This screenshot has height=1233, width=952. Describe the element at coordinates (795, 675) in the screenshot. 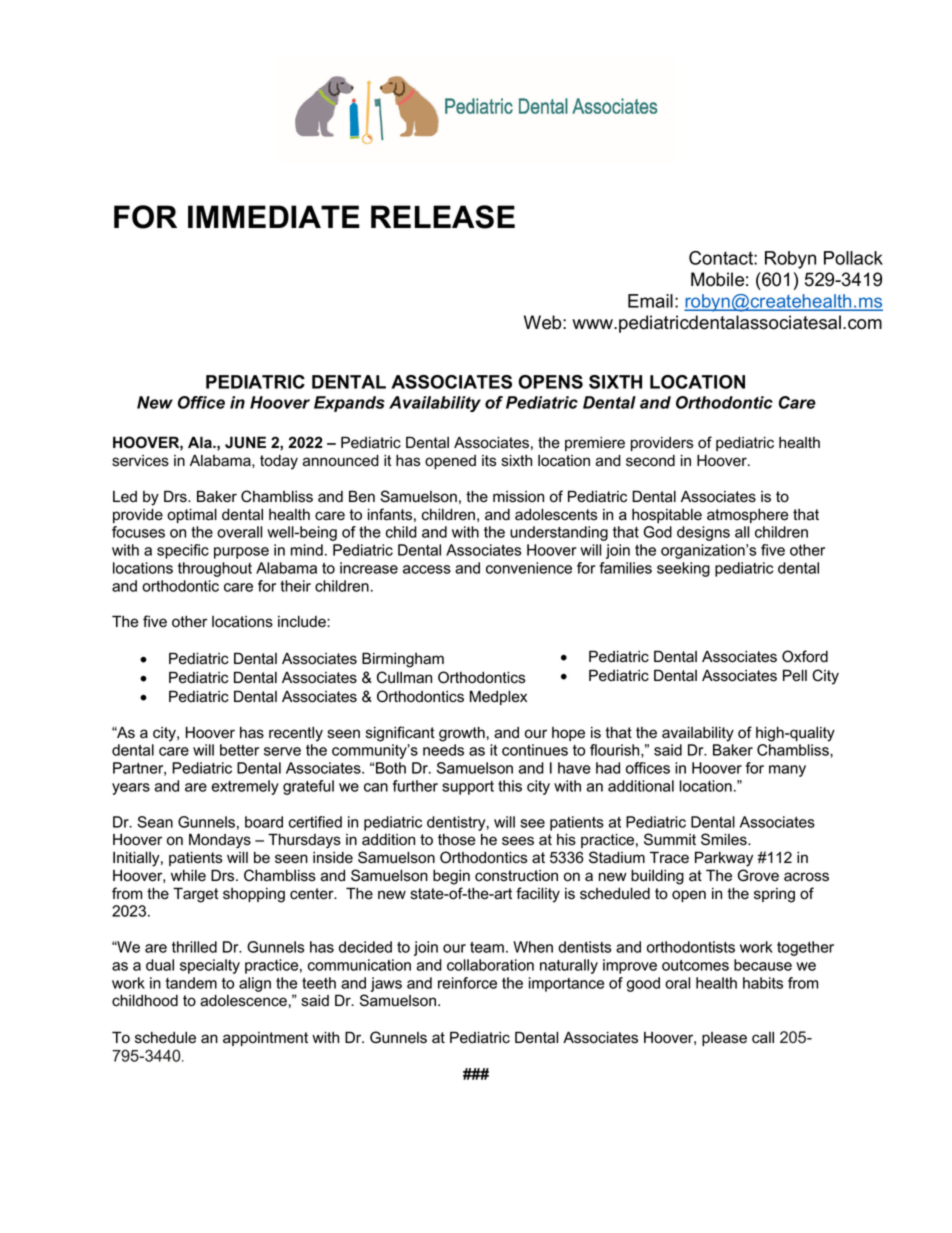

I see `Pell` at that location.
